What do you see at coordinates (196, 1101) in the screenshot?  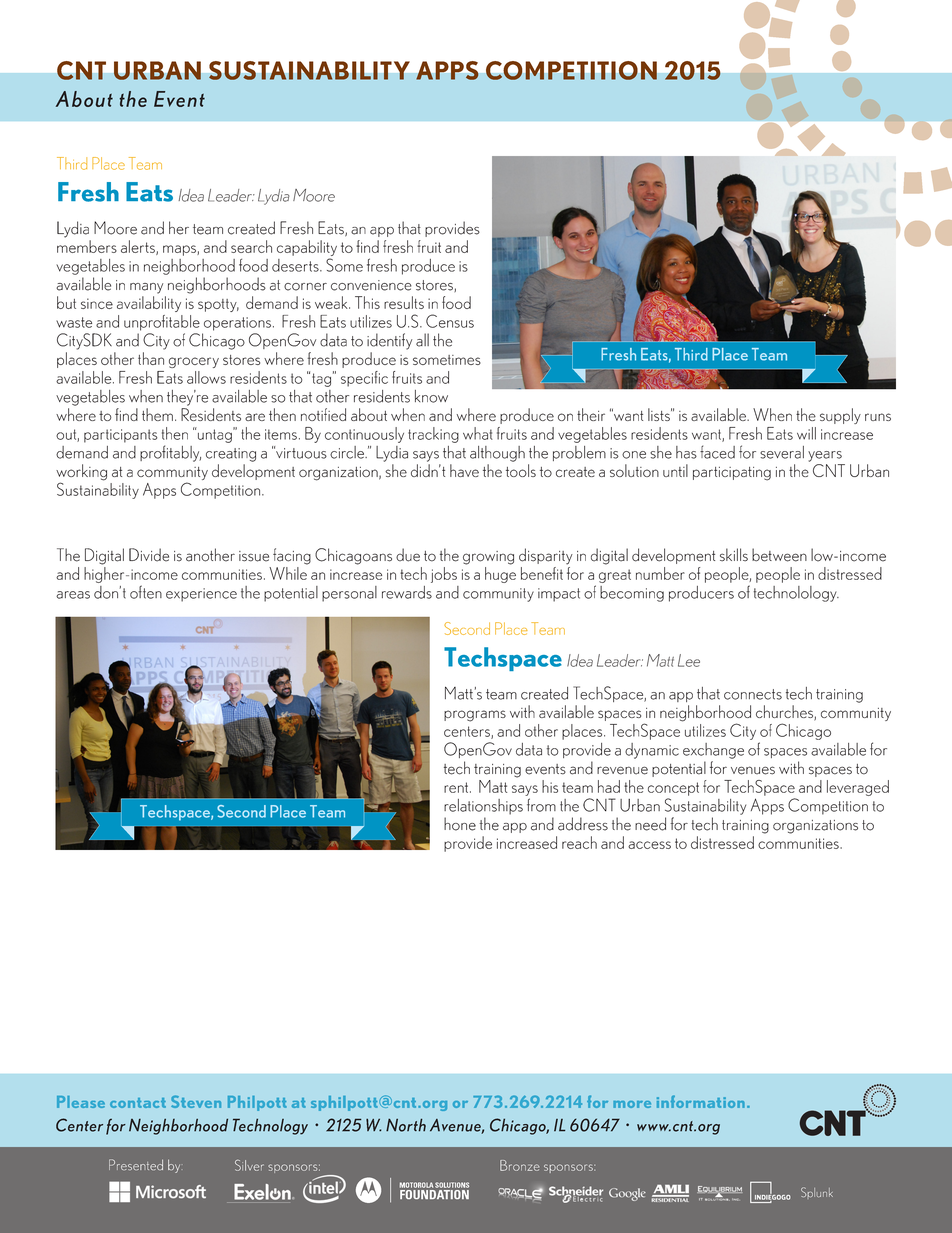 I see `Steven` at bounding box center [196, 1101].
